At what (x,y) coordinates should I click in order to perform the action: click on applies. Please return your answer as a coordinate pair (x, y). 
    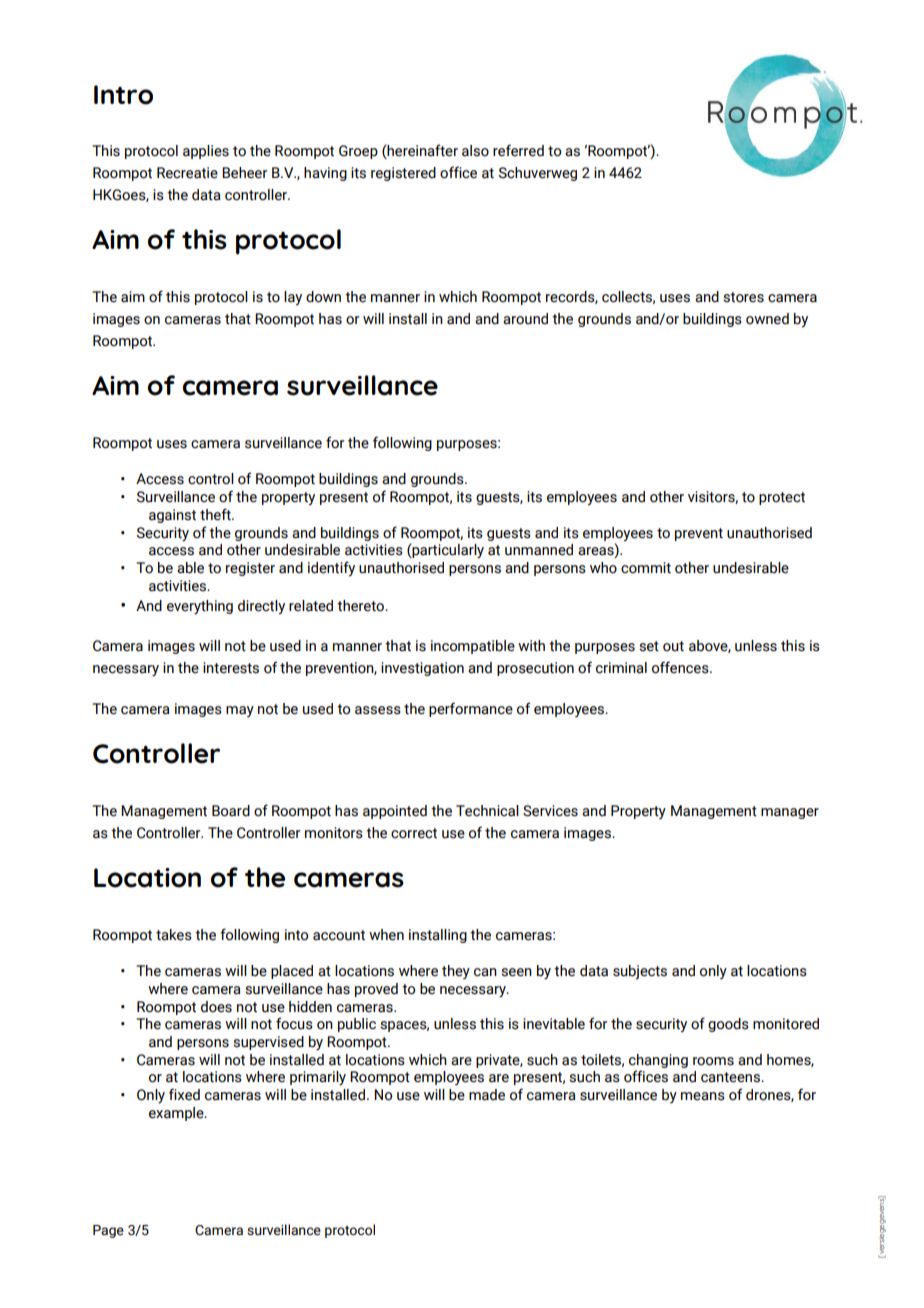
    Looking at the image, I should click on (206, 152).
